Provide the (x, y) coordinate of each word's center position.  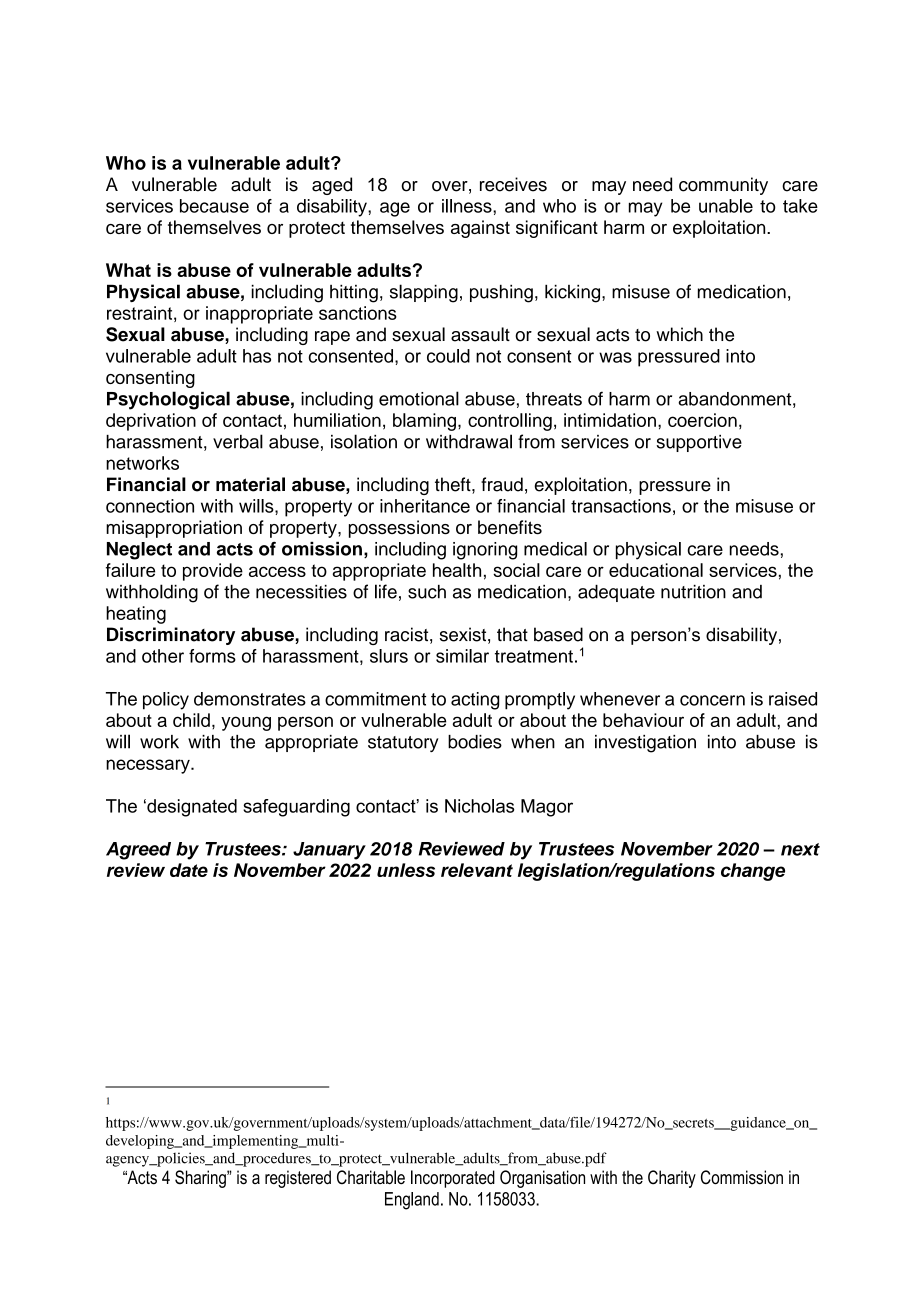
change (753, 872)
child (191, 720)
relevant (477, 870)
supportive (699, 443)
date (189, 870)
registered (298, 1179)
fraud (502, 484)
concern (712, 700)
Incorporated (453, 1179)
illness (468, 206)
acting (475, 701)
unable (726, 206)
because (214, 206)
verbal (238, 441)
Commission (742, 1177)
